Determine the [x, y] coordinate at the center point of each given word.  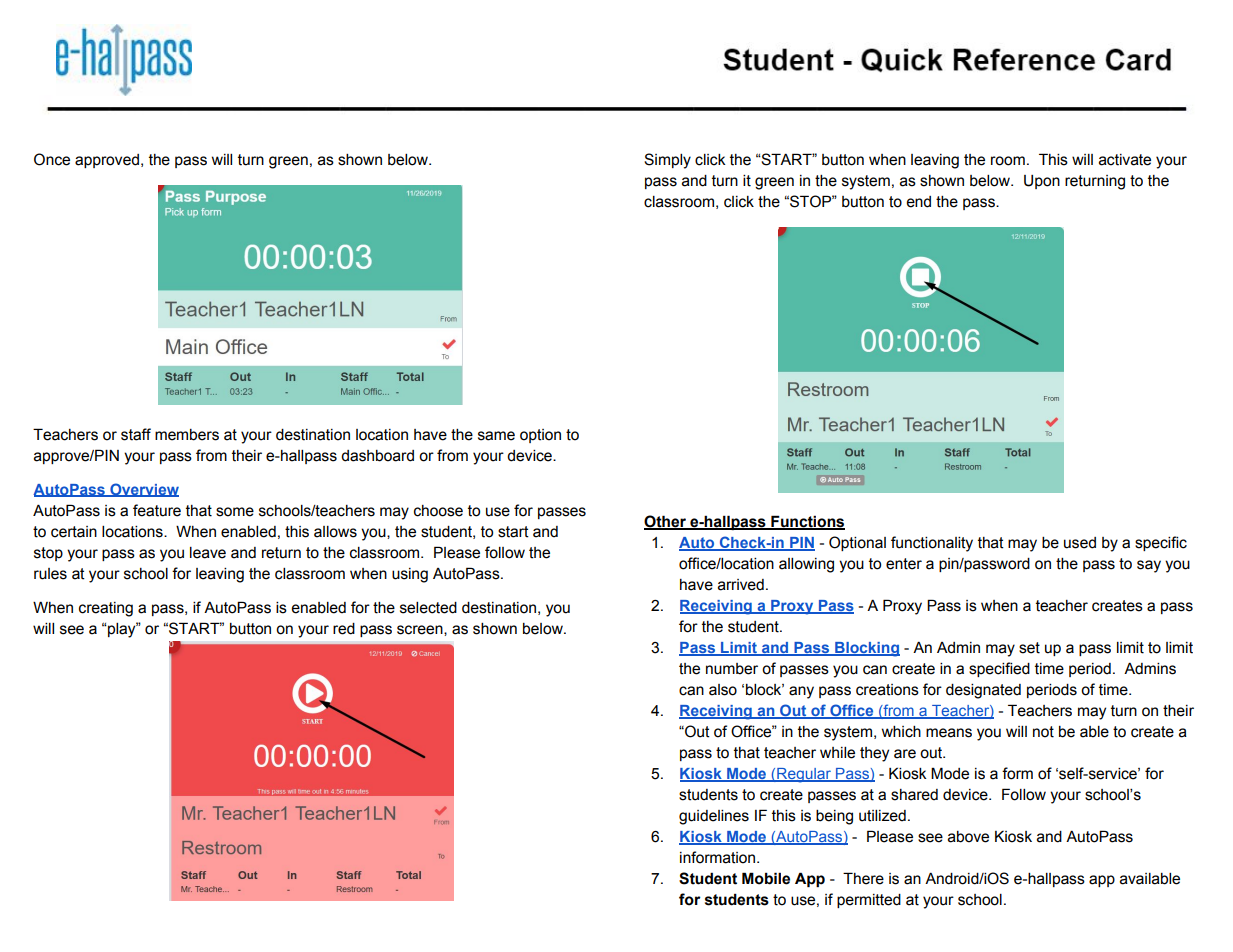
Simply [667, 161]
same [496, 436]
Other [666, 522]
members [187, 435]
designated [983, 691]
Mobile [766, 878]
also [723, 690]
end [918, 202]
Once [52, 159]
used [1080, 543]
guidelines [714, 817]
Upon [1042, 182]
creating [106, 609]
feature [157, 510]
